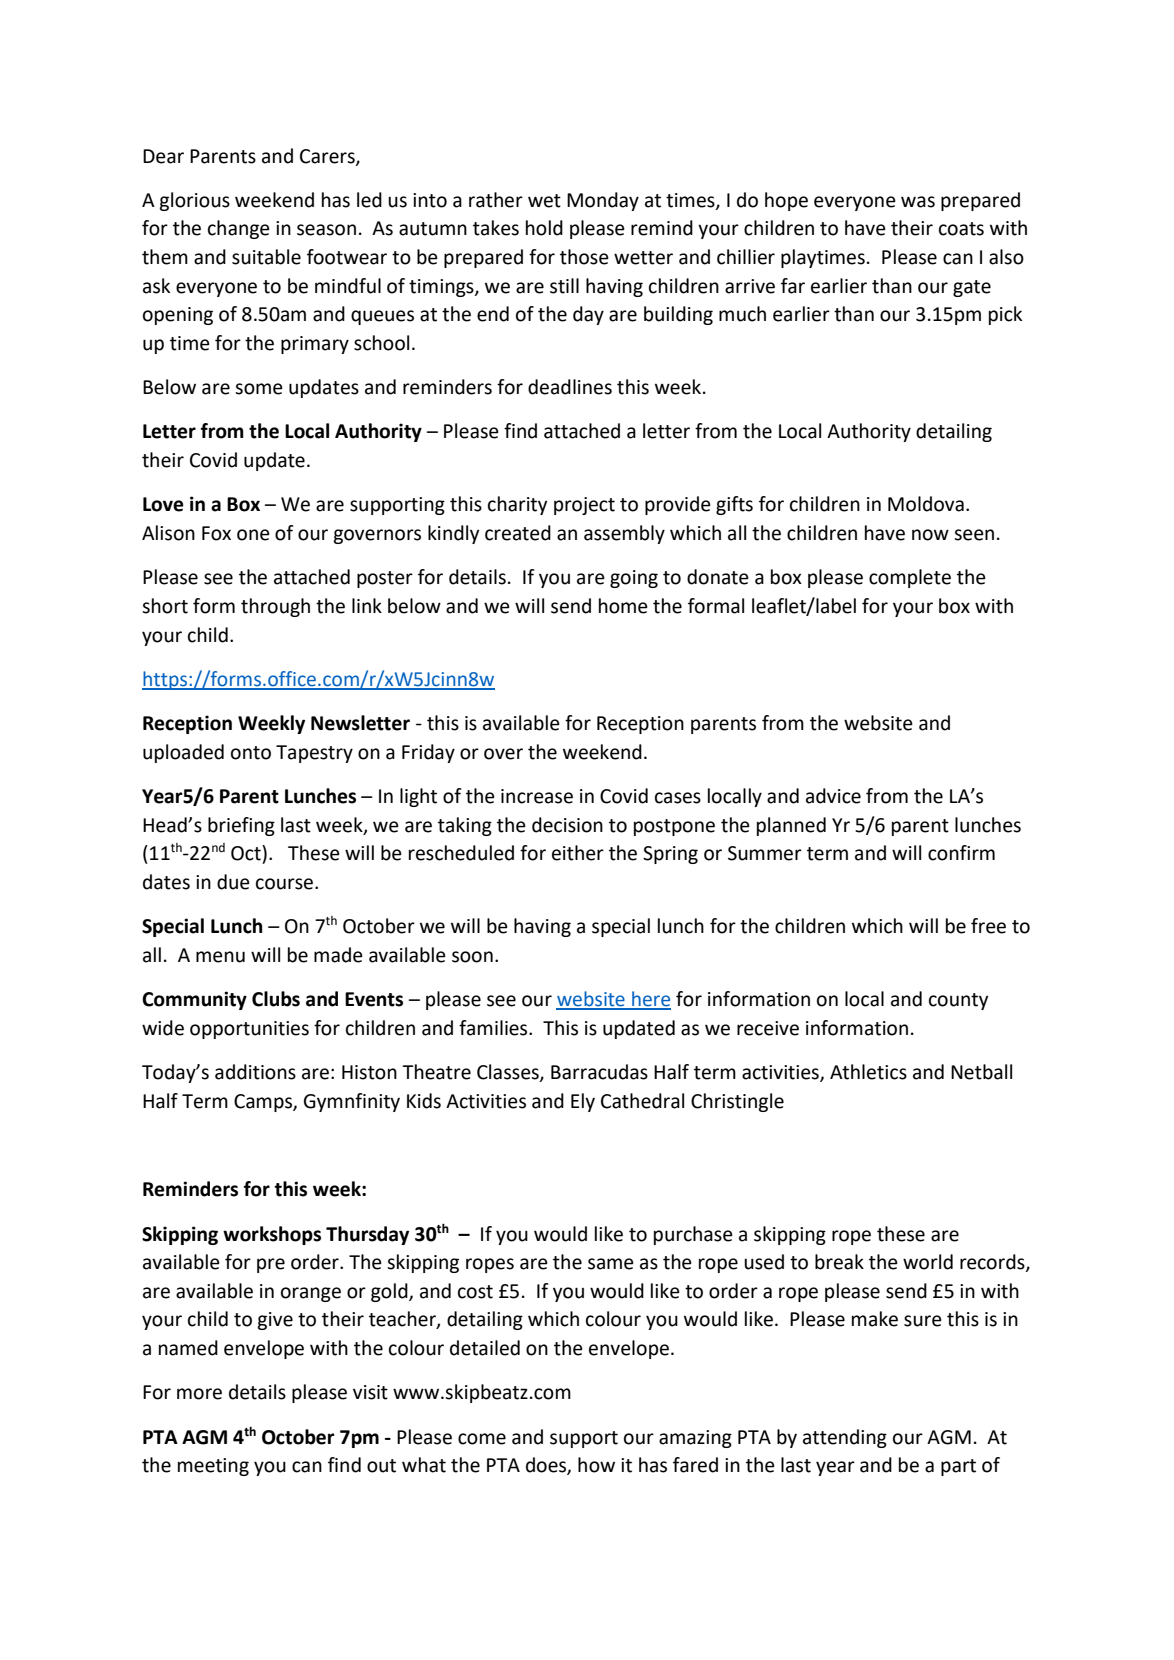  I want to click on here, so click(650, 1000).
